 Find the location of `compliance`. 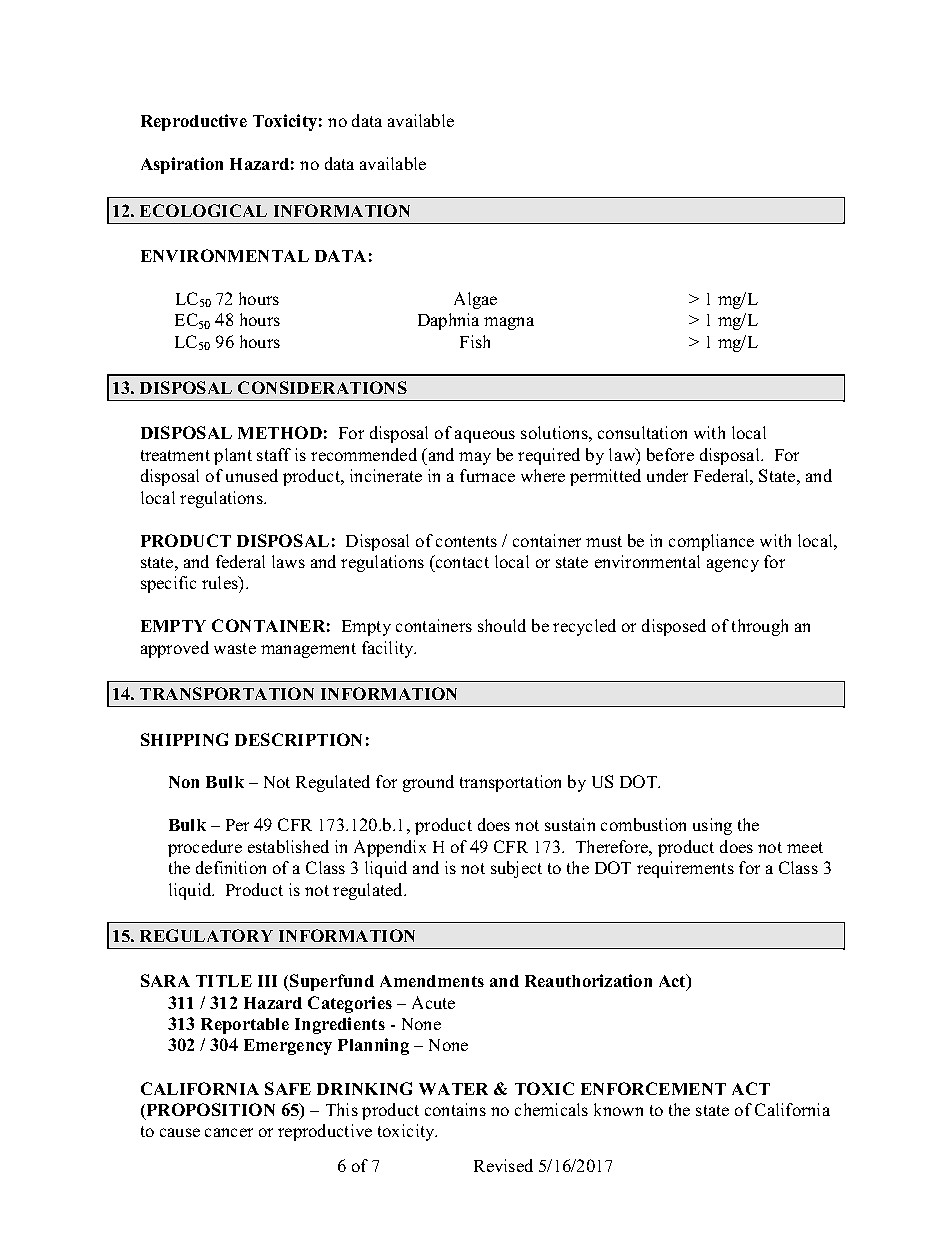

compliance is located at coordinates (711, 542).
